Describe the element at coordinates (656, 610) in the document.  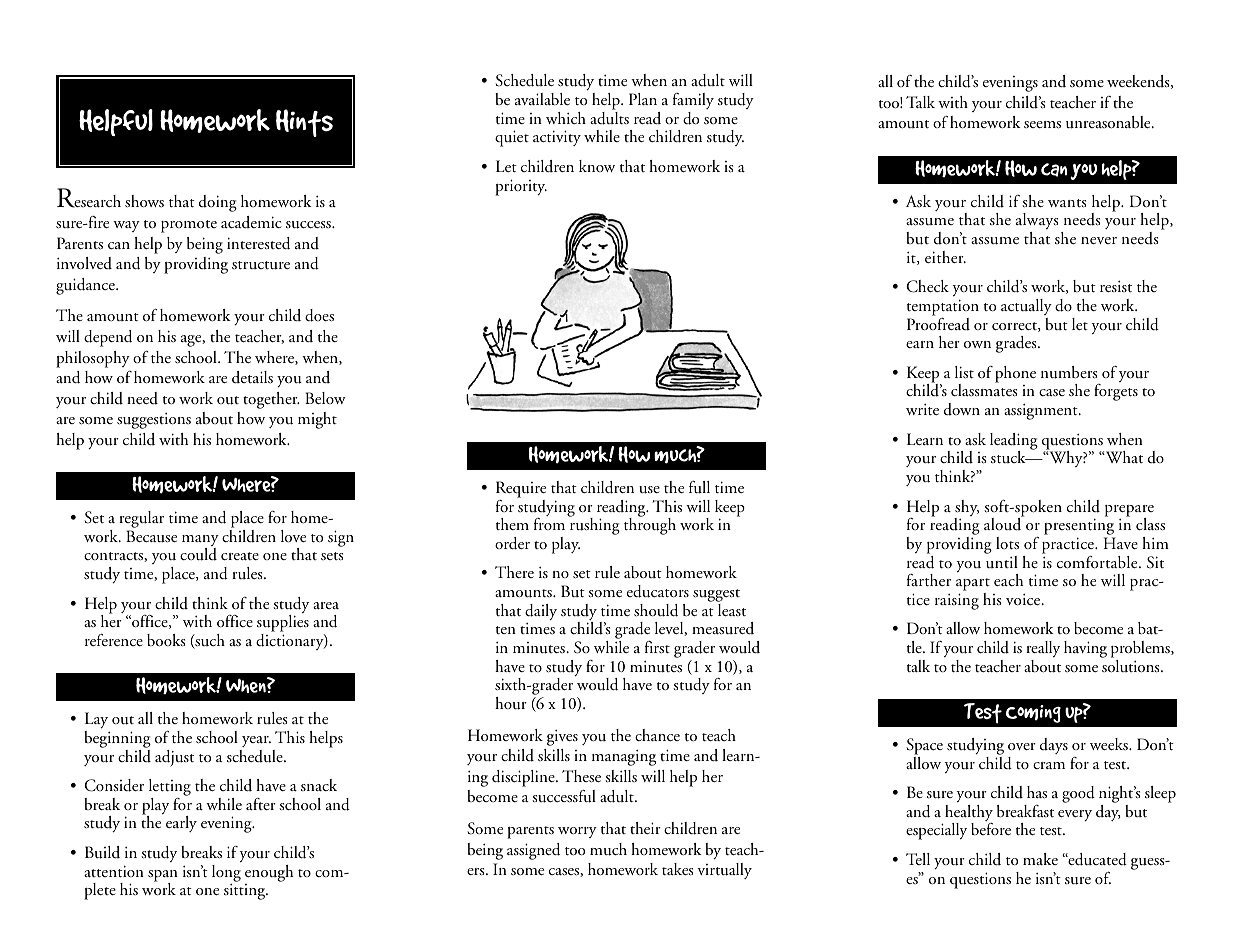
I see `should` at that location.
